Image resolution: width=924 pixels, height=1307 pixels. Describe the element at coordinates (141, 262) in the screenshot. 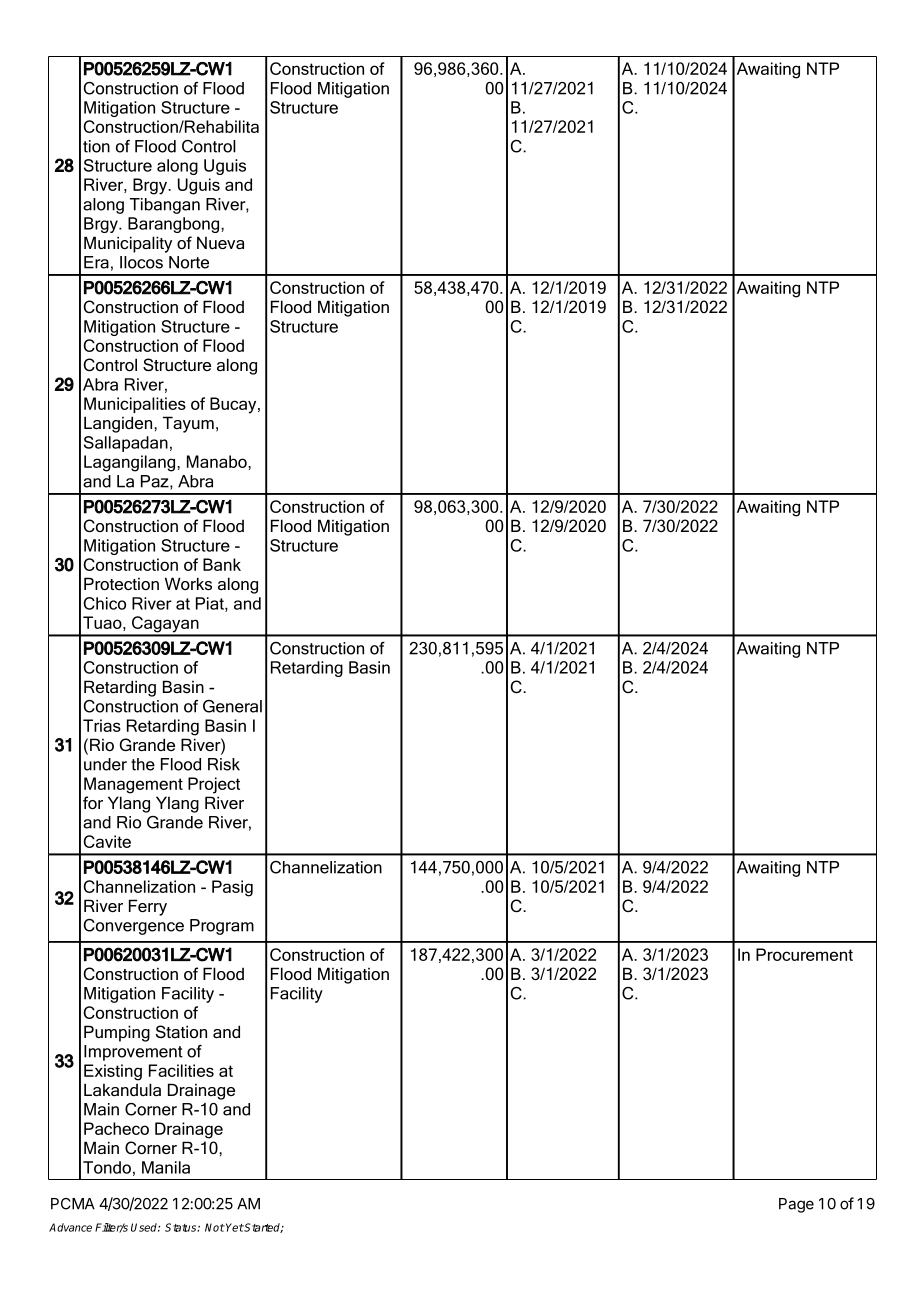

I see `Ilocos` at that location.
